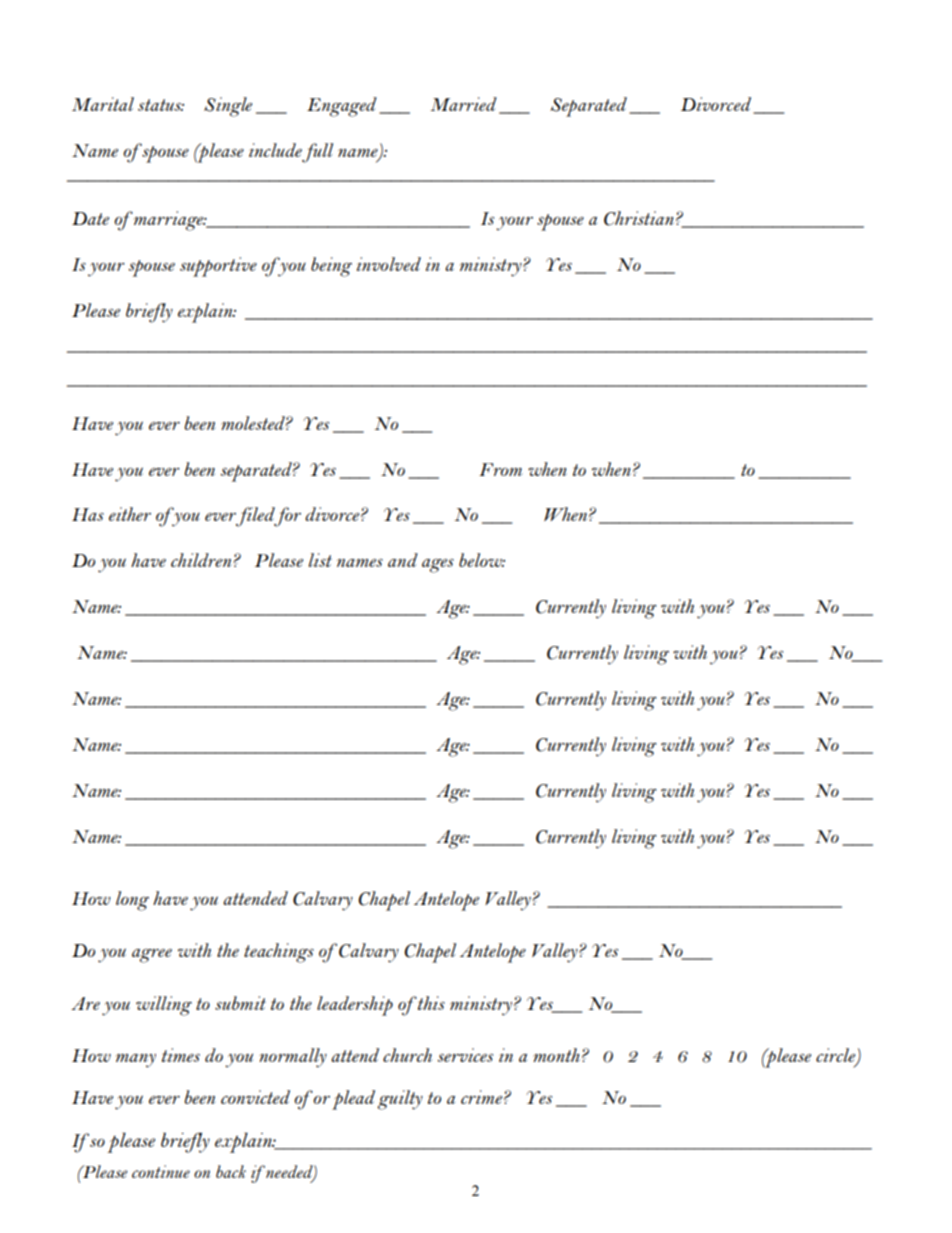 This screenshot has height=1233, width=952. What do you see at coordinates (201, 560) in the screenshot?
I see `children` at bounding box center [201, 560].
